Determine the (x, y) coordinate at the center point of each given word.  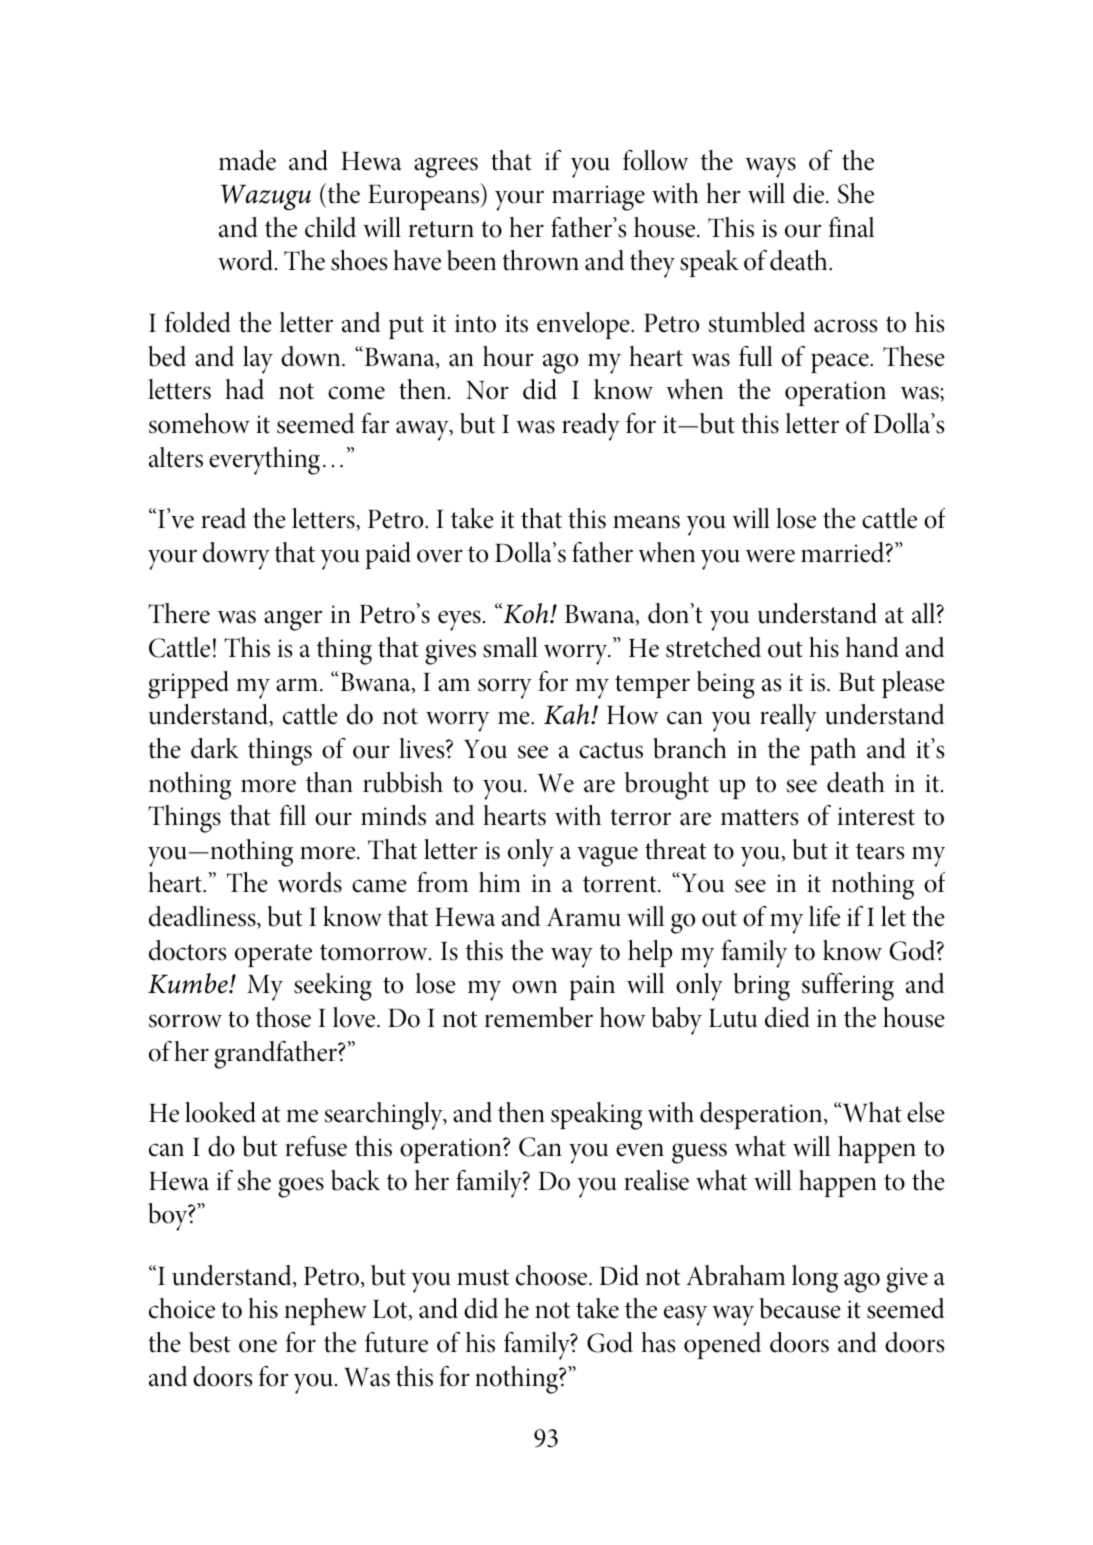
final (851, 227)
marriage (598, 198)
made (247, 160)
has (658, 1342)
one (258, 1346)
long (815, 1279)
